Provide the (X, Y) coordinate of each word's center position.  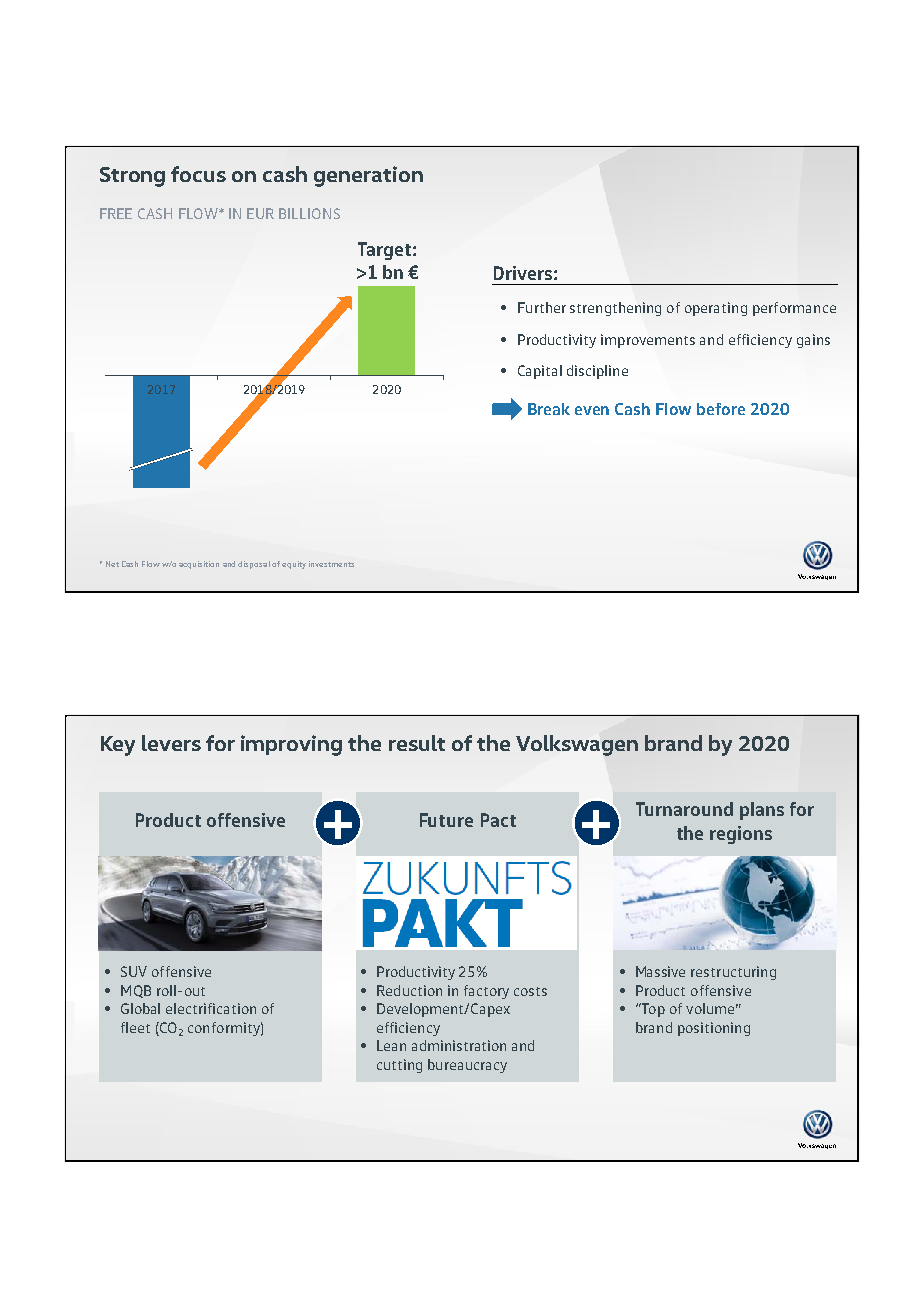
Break (549, 409)
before (721, 409)
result (417, 743)
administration (459, 1045)
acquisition (199, 565)
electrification (211, 1008)
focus (198, 174)
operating (716, 309)
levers (171, 743)
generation (368, 176)
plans (762, 811)
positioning (714, 1029)
